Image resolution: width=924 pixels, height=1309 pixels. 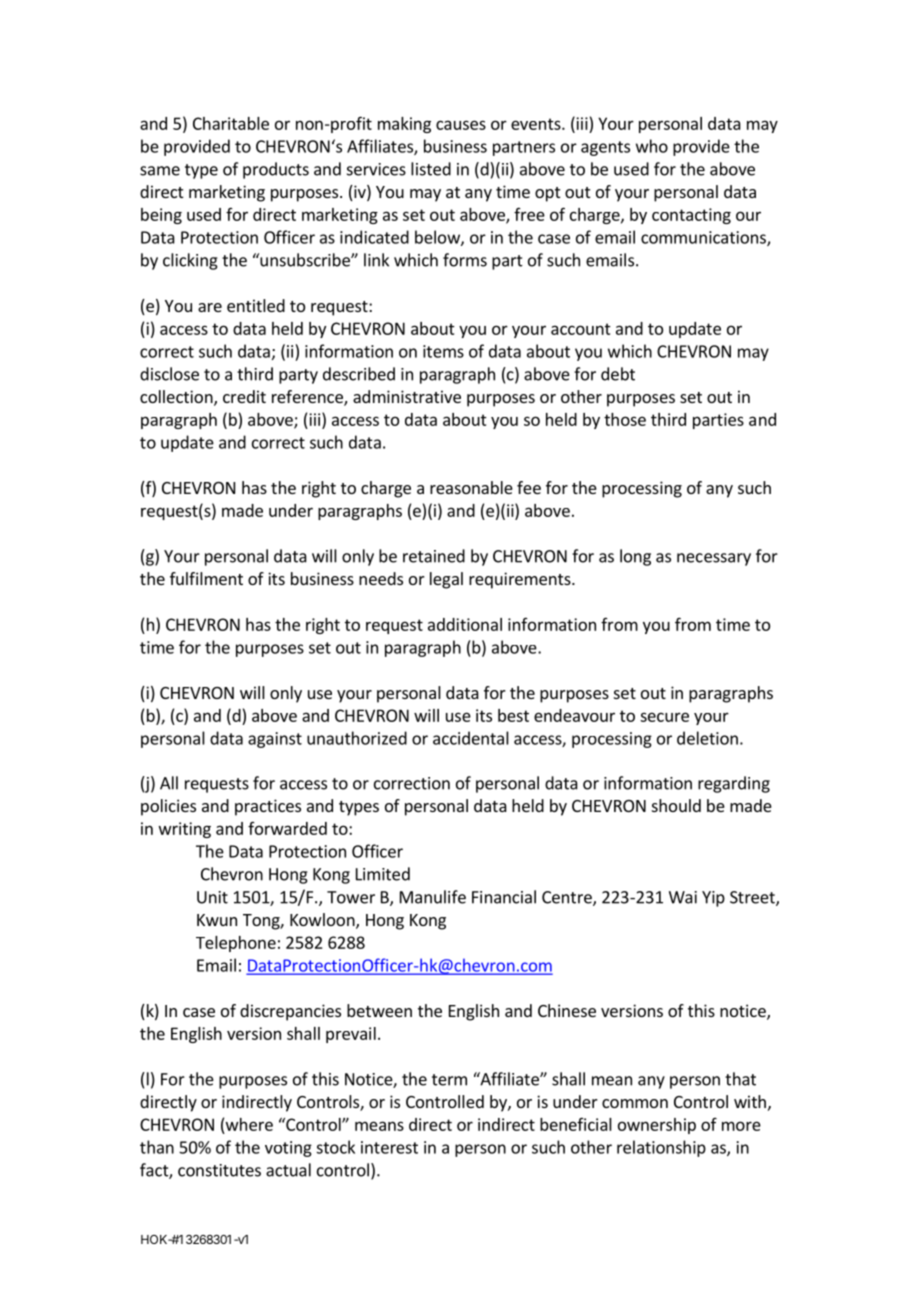 I want to click on relationship, so click(x=661, y=1148).
